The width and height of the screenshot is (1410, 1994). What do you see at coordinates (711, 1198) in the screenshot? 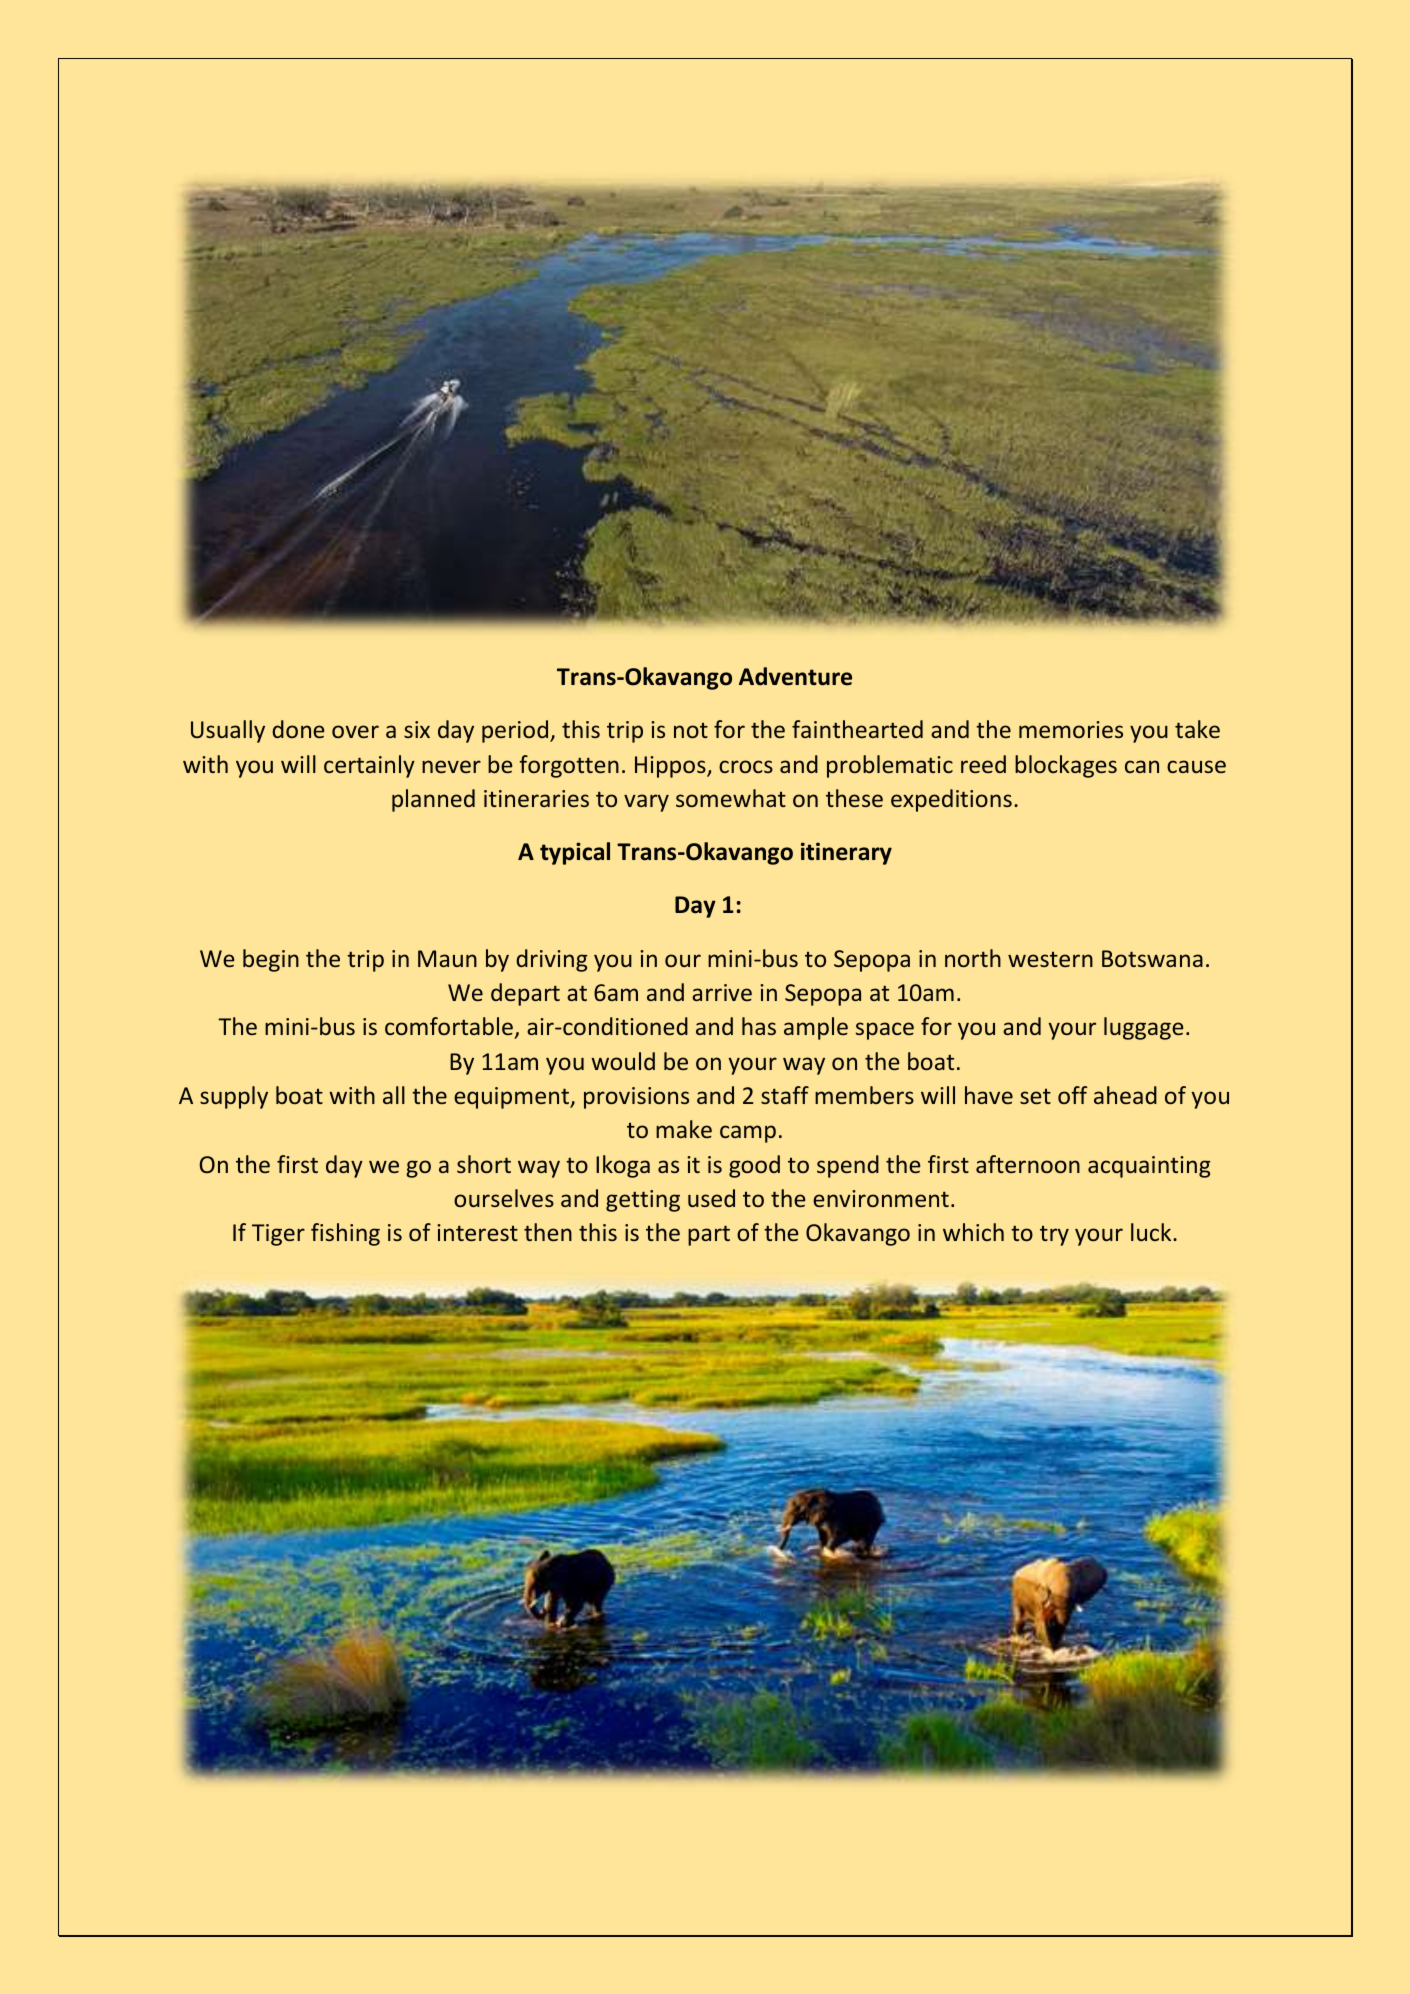
I see `used` at bounding box center [711, 1198].
